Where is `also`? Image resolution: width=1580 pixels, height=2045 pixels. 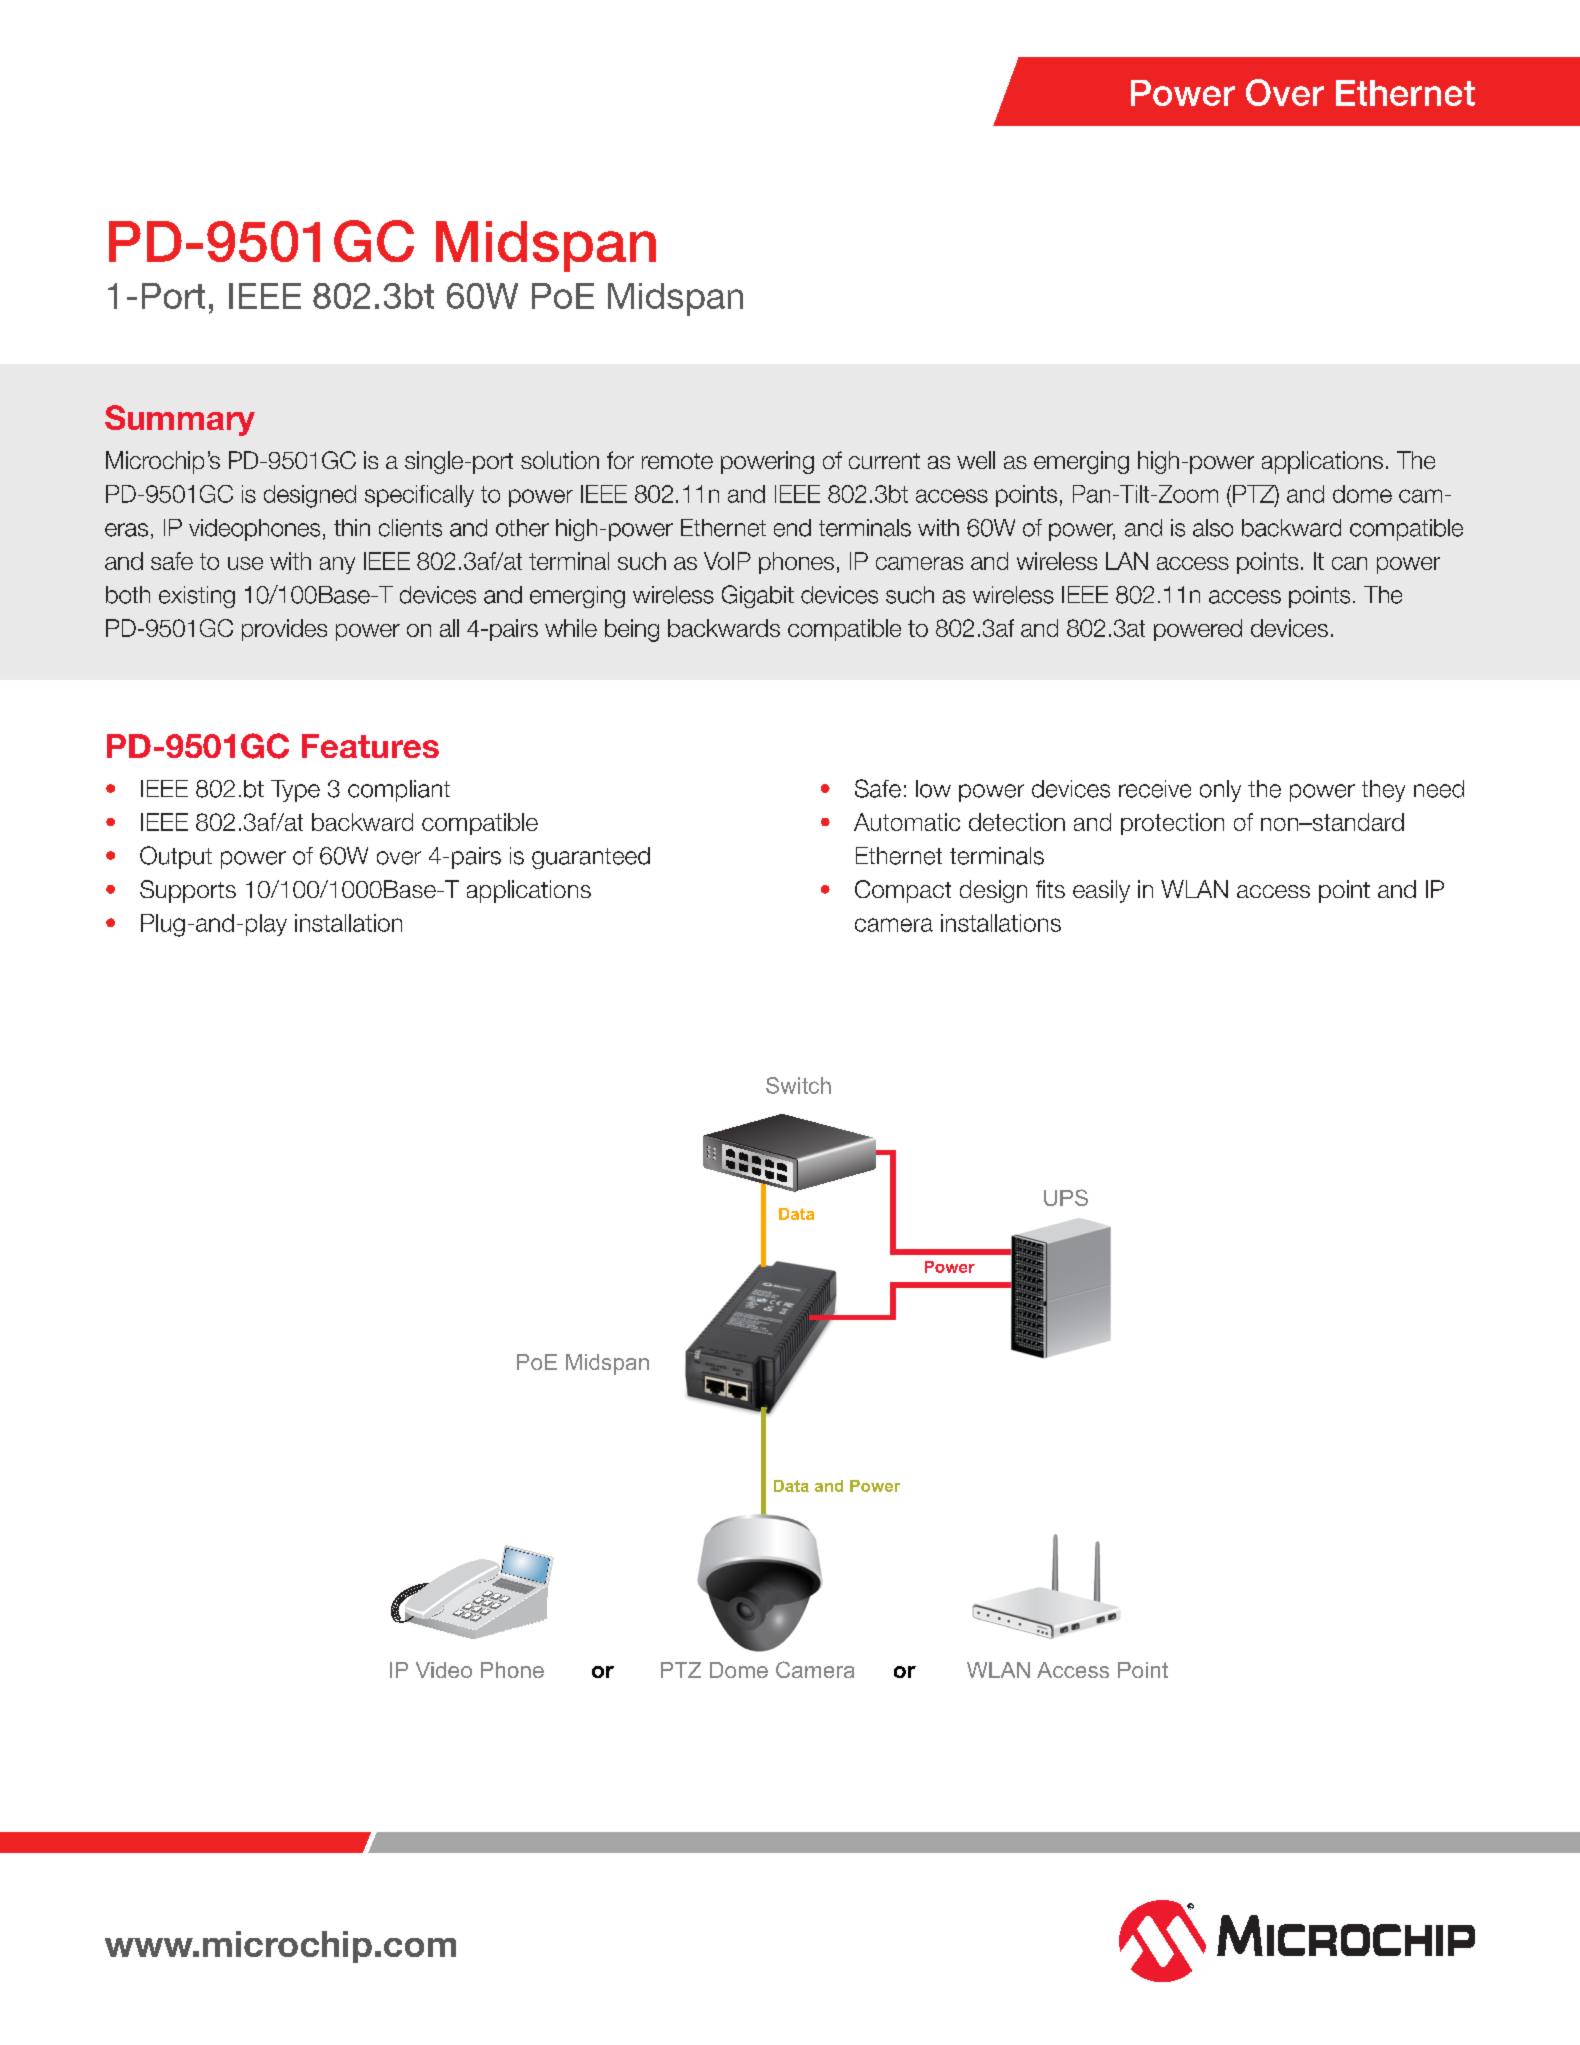 also is located at coordinates (1213, 528).
